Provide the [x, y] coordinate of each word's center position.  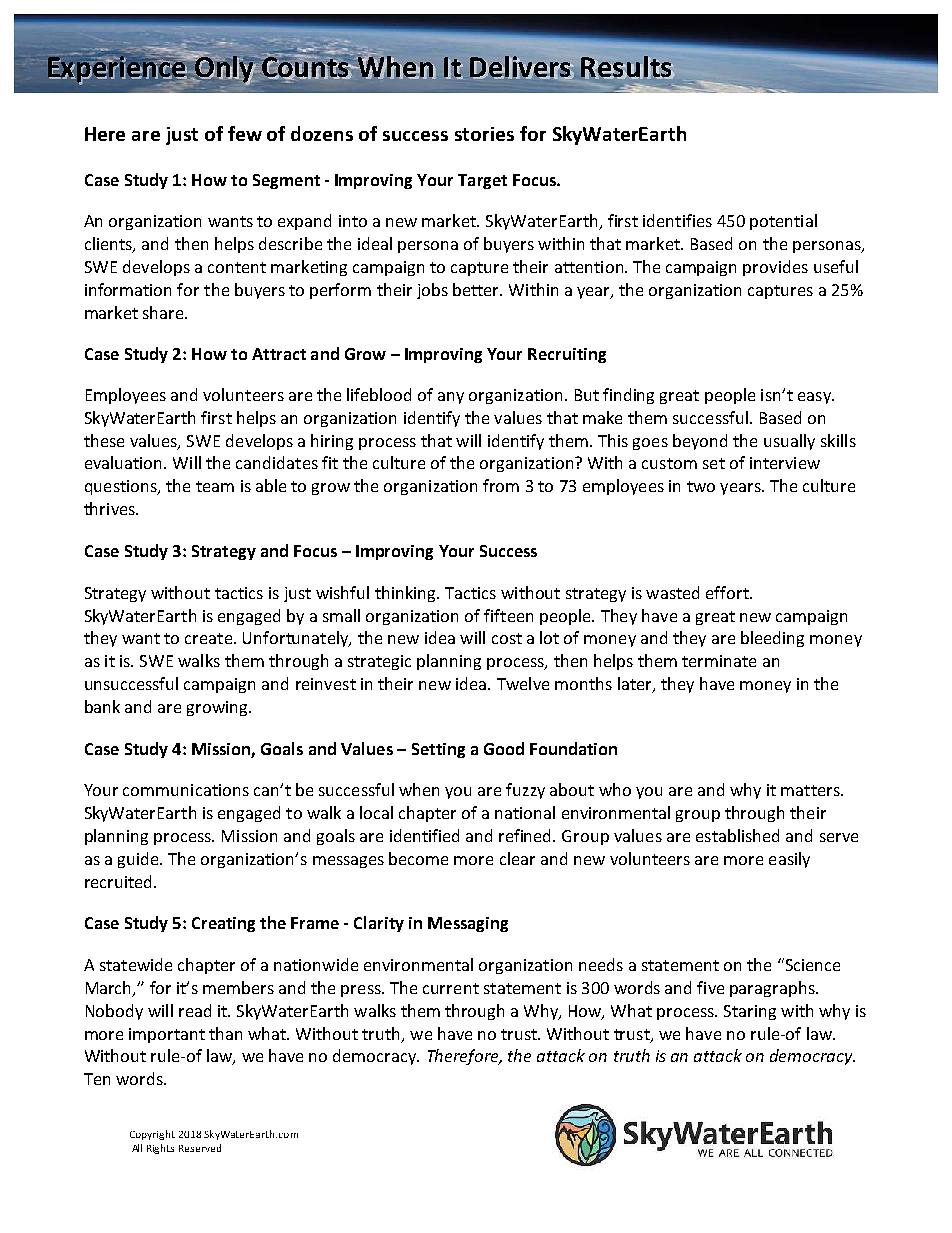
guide [139, 860]
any [451, 398]
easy [815, 398]
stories [484, 134]
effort [728, 592]
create [208, 638]
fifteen [508, 615]
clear [517, 858]
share [164, 312]
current [451, 988]
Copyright [152, 1135]
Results [627, 66]
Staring [750, 1012]
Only [224, 69]
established [737, 835]
